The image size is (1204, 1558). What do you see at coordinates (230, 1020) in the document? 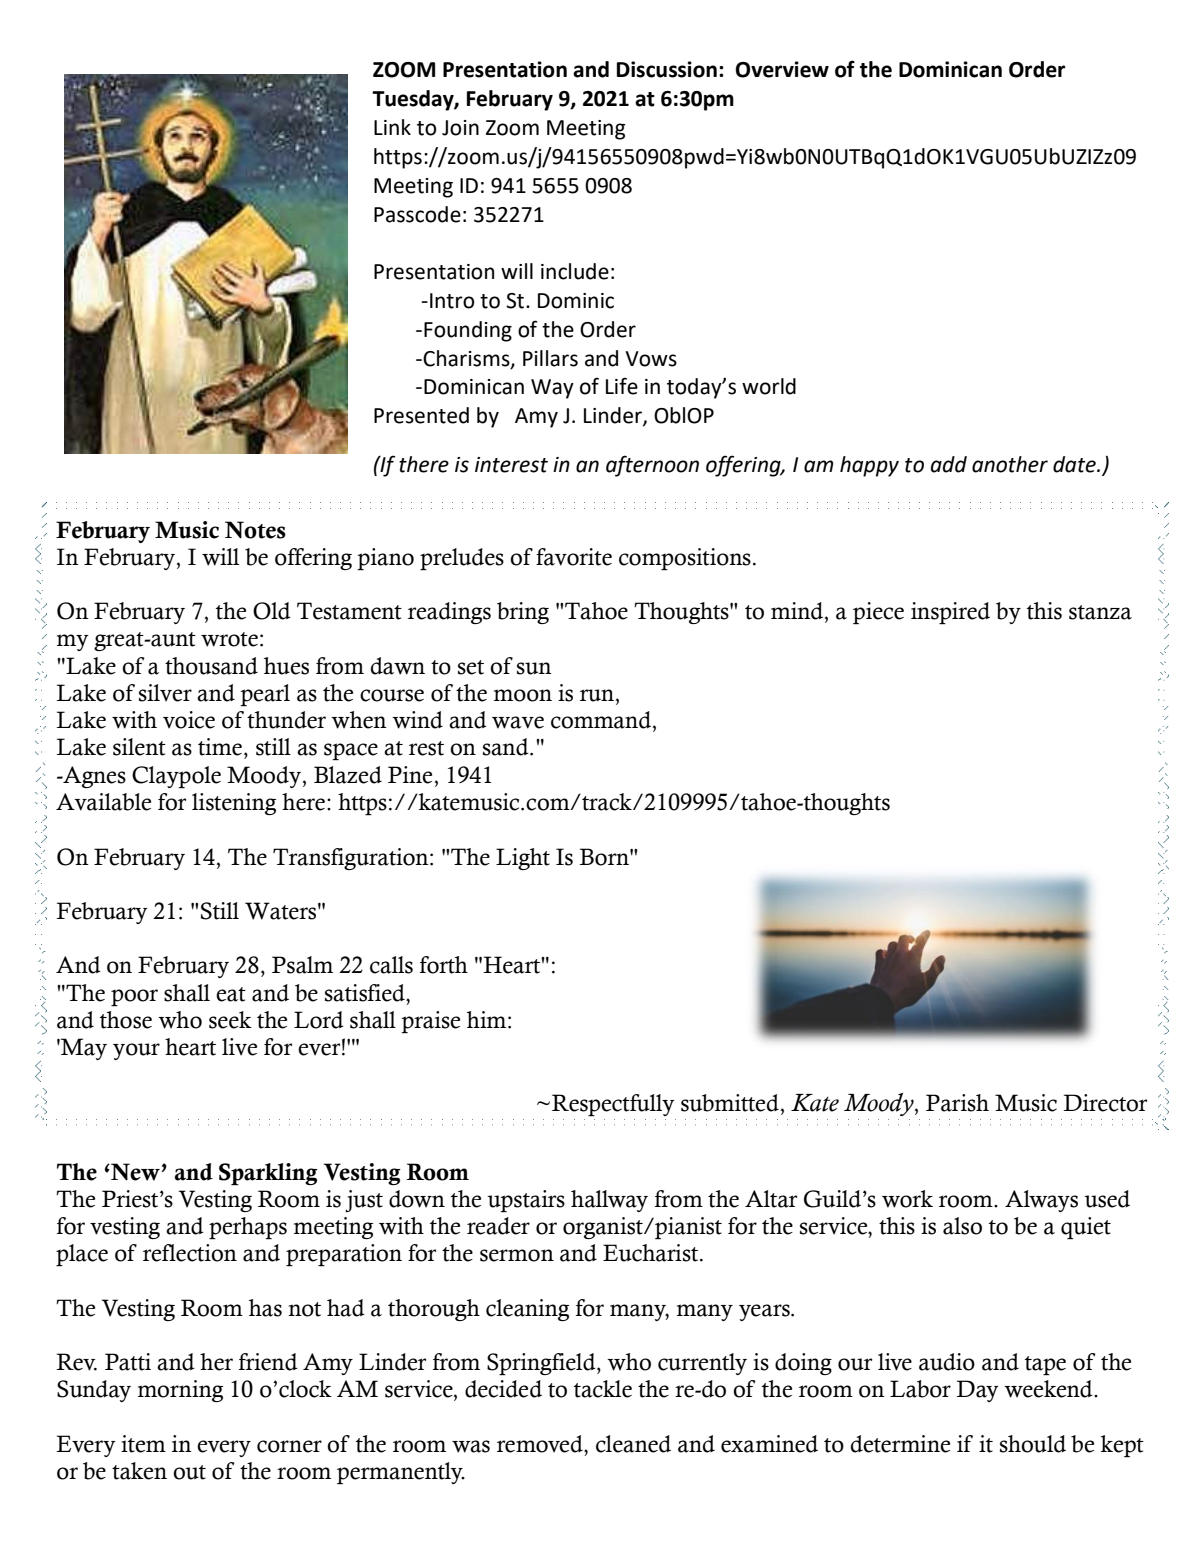
I see `seek` at bounding box center [230, 1020].
